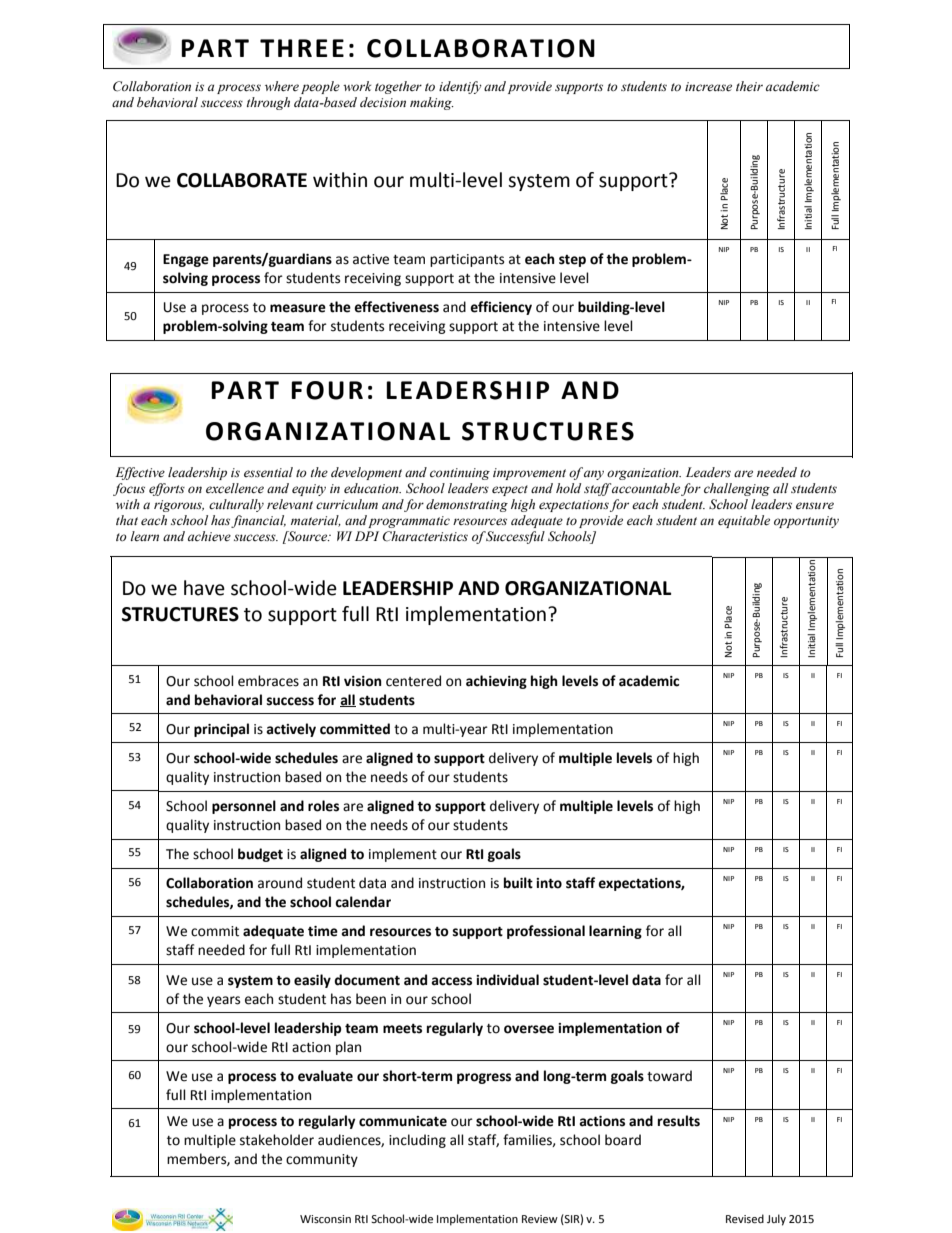 Image resolution: width=952 pixels, height=1233 pixels. What do you see at coordinates (244, 807) in the page?
I see `personnel` at bounding box center [244, 807].
